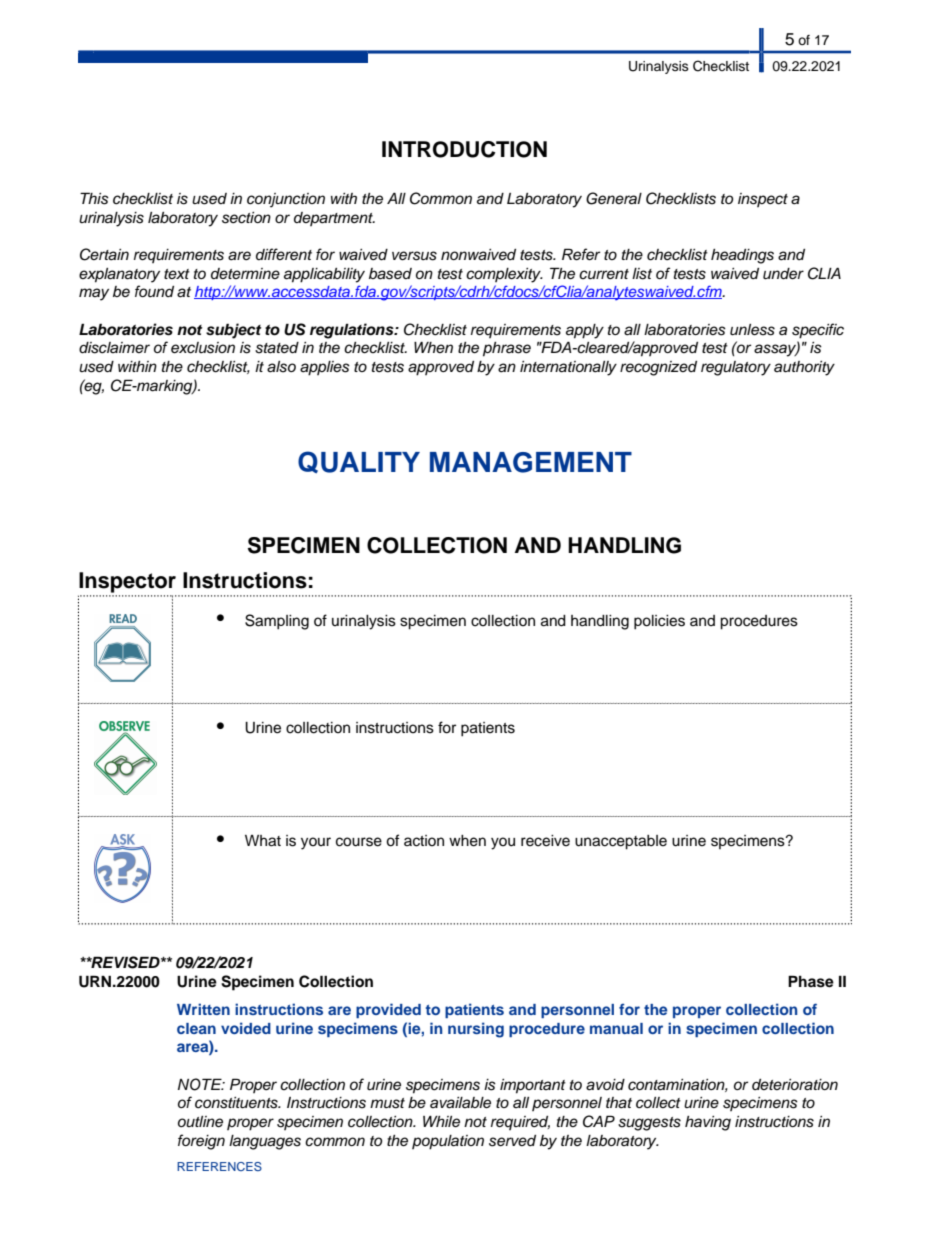  What do you see at coordinates (531, 462) in the screenshot?
I see `MANAGEMENT` at bounding box center [531, 462].
